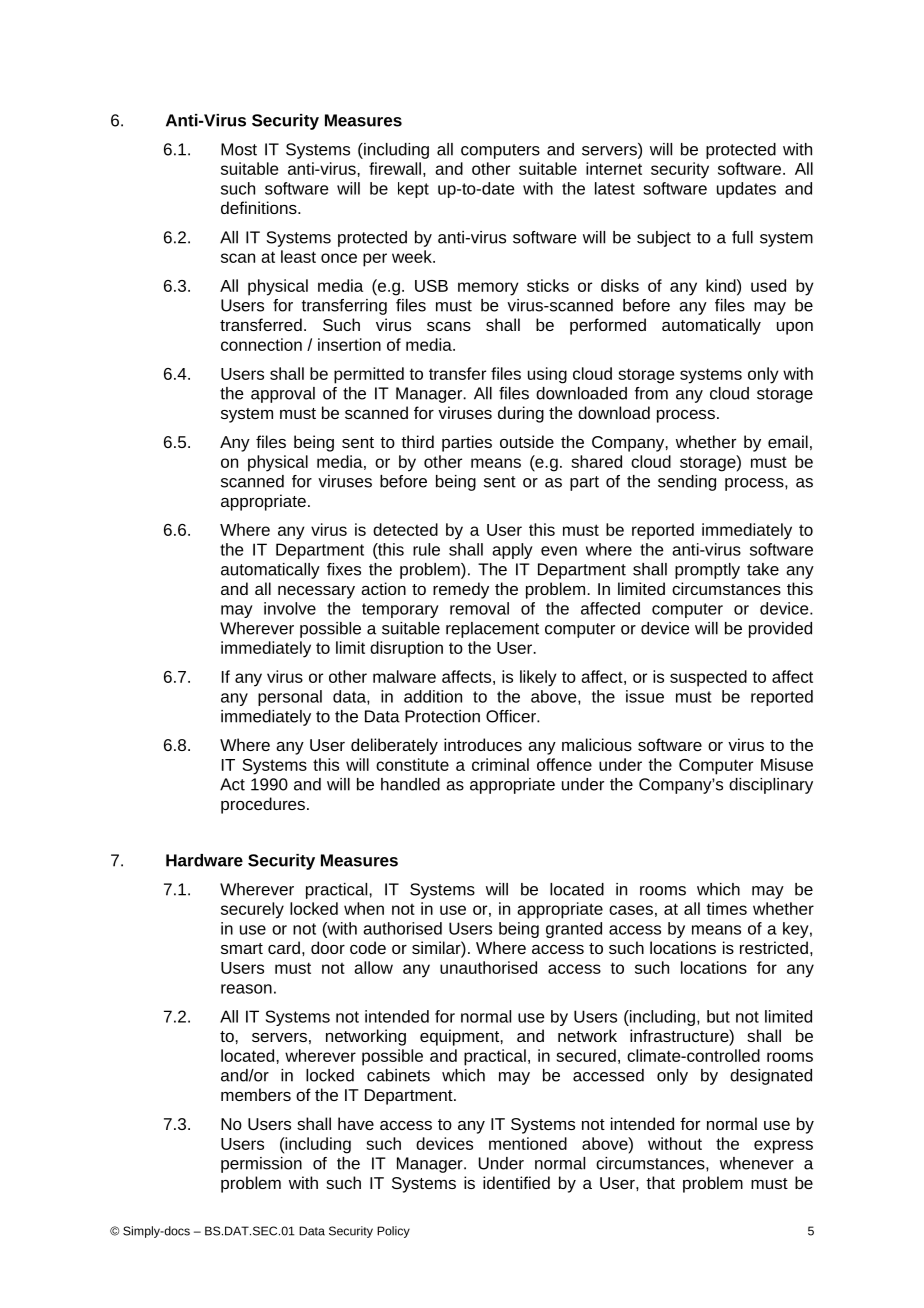 The width and height of the document is (924, 1308). What do you see at coordinates (261, 1165) in the document?
I see `permission` at bounding box center [261, 1165].
